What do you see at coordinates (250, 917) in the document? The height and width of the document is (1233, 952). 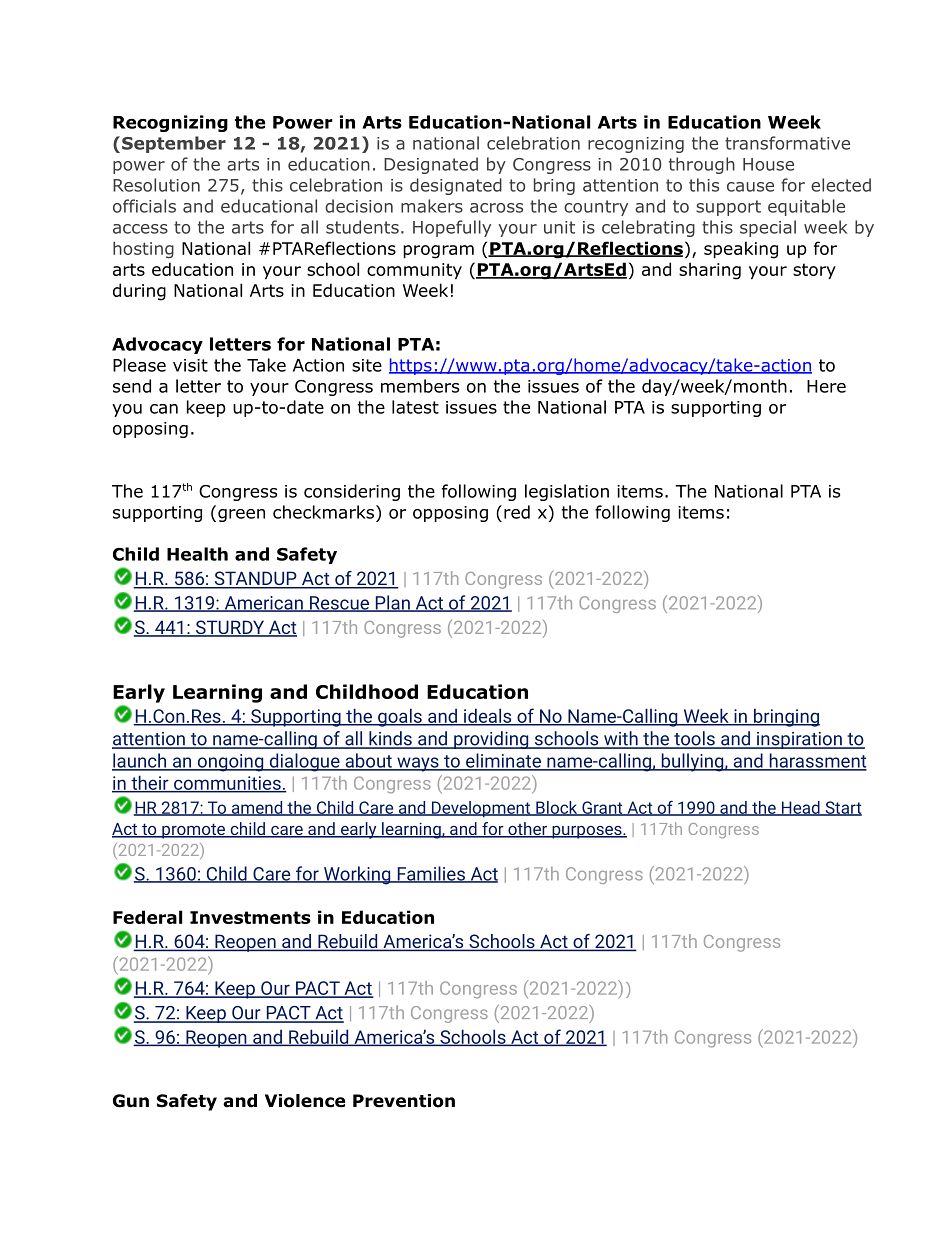 I see `Investments` at bounding box center [250, 917].
